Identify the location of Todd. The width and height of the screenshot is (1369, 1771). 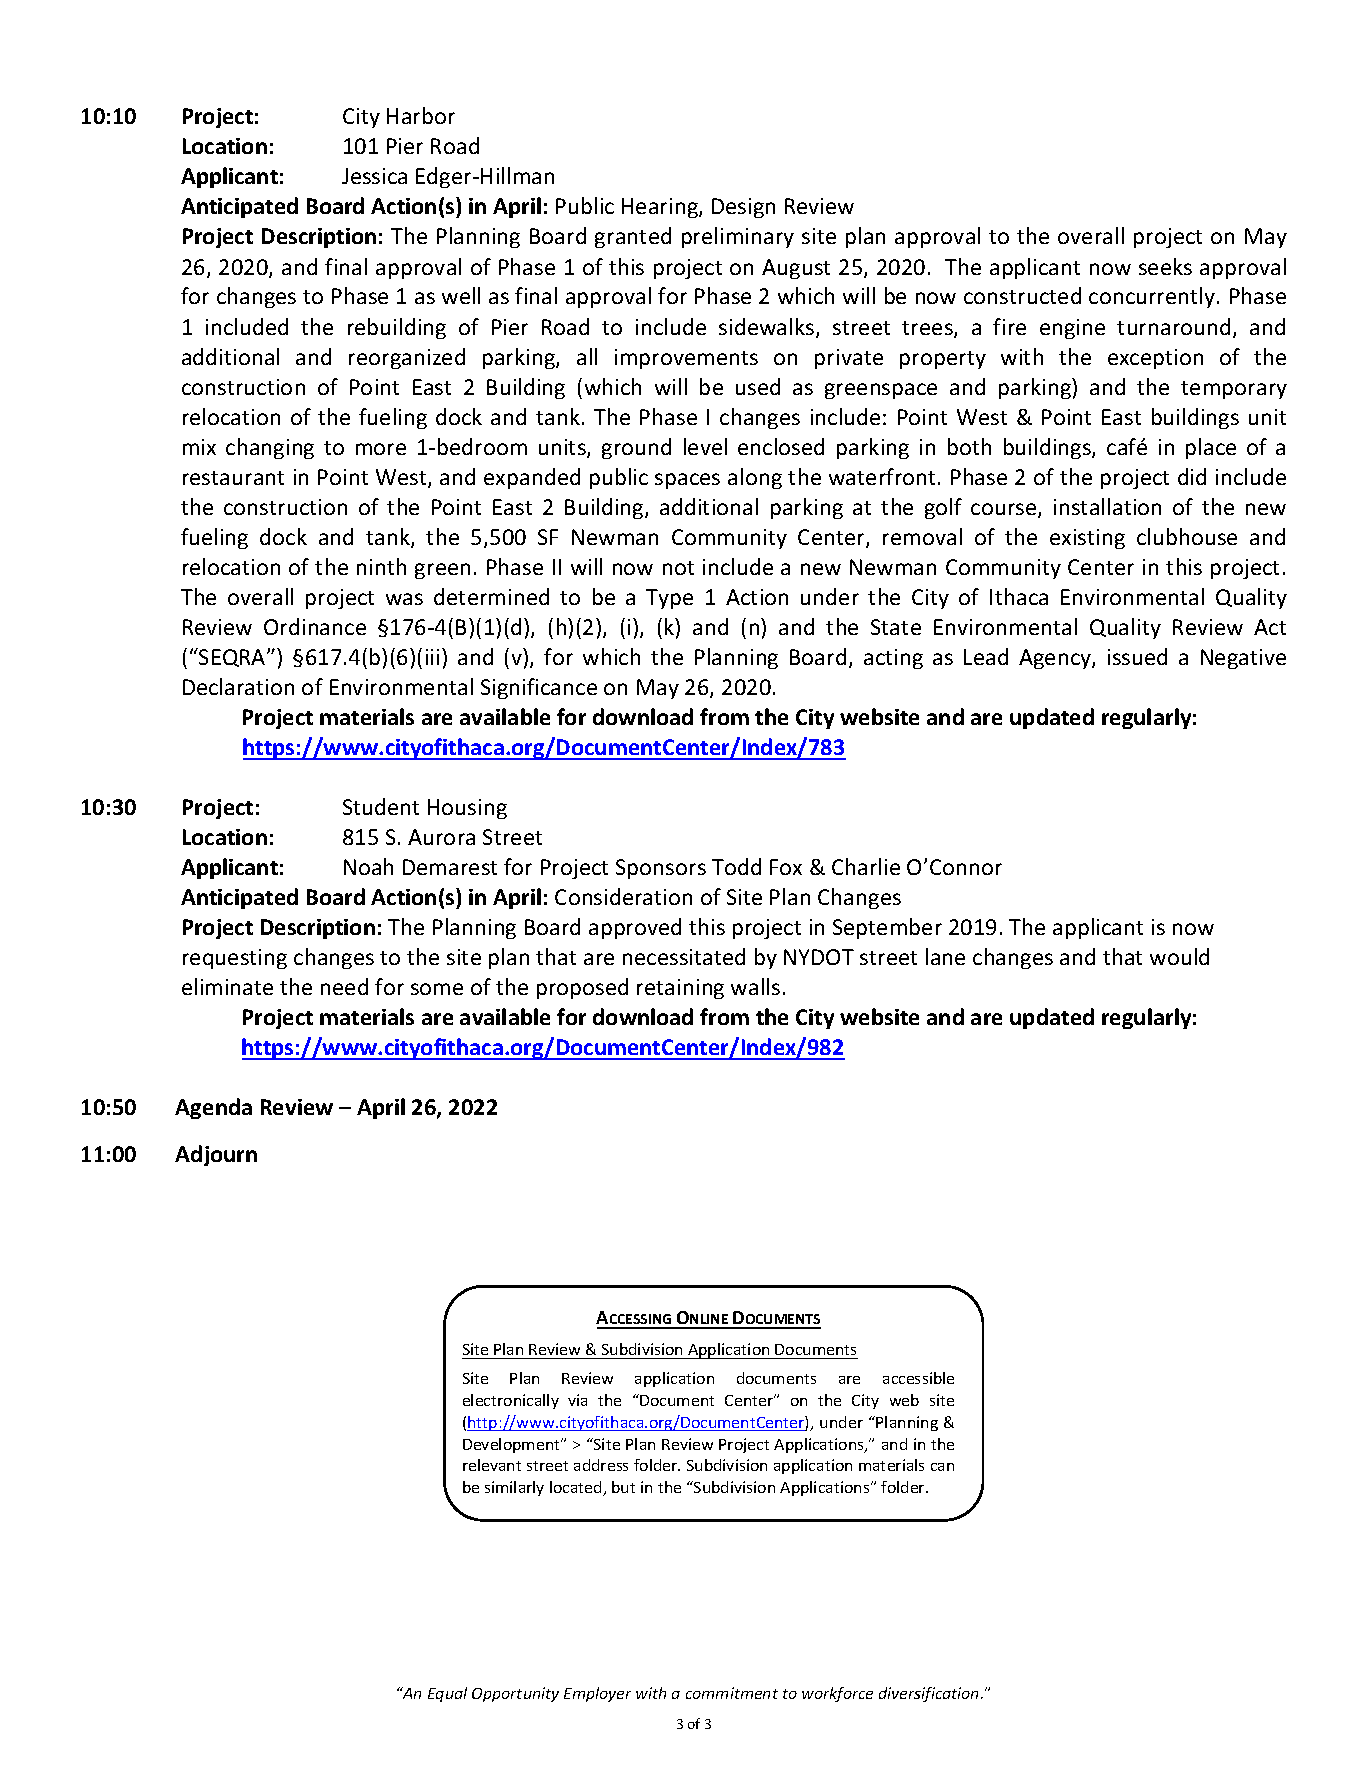
(736, 866).
